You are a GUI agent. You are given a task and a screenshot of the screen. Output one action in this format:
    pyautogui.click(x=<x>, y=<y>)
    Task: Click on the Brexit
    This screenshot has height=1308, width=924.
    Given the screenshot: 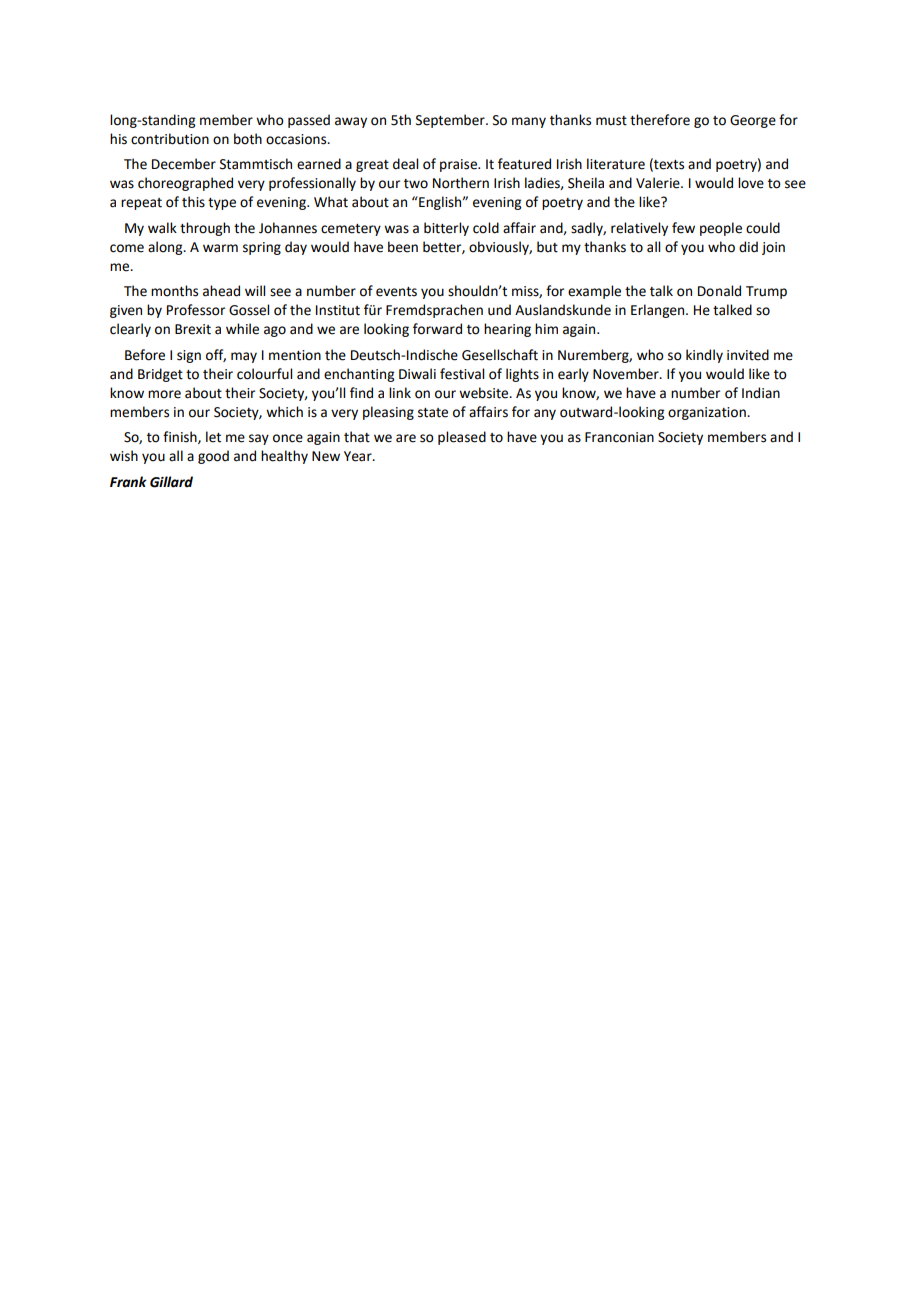 What is the action you would take?
    pyautogui.click(x=193, y=329)
